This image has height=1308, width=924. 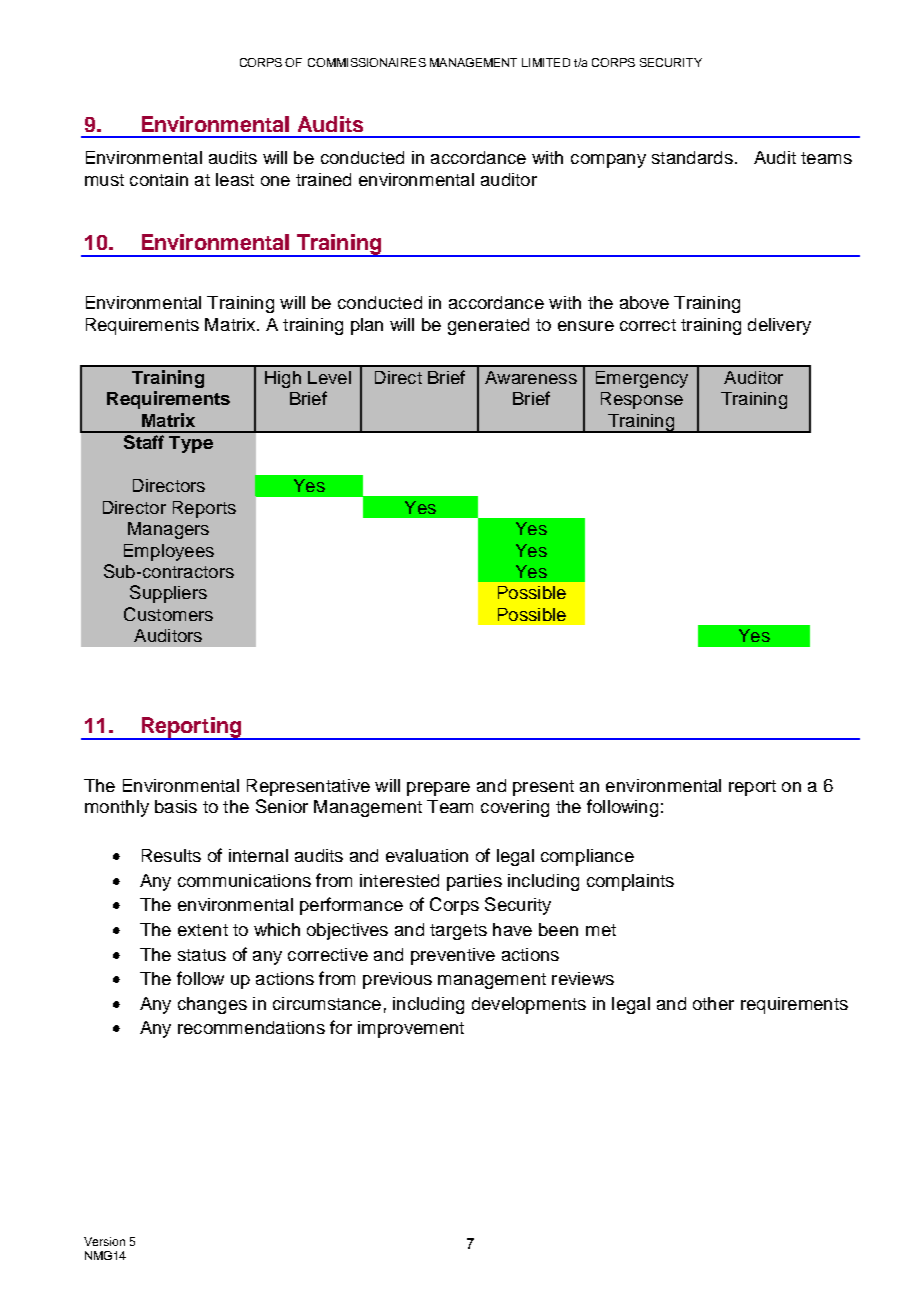 What do you see at coordinates (104, 1241) in the image?
I see `Version` at bounding box center [104, 1241].
